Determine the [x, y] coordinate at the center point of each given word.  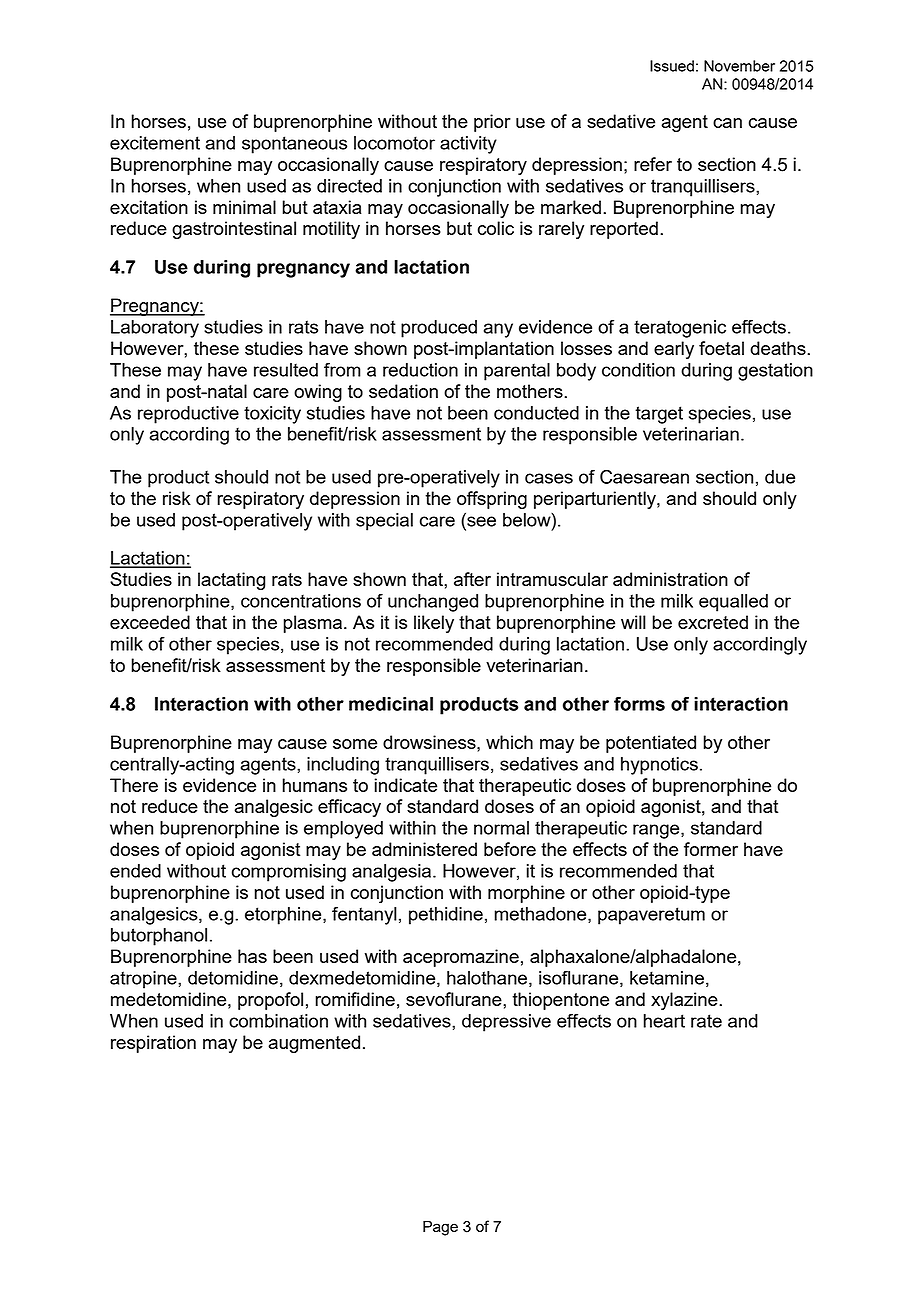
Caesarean [644, 476]
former [711, 849]
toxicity [272, 415]
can [727, 123]
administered [424, 849]
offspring [492, 500]
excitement [155, 143]
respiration [153, 1044]
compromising [289, 873]
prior [492, 123]
